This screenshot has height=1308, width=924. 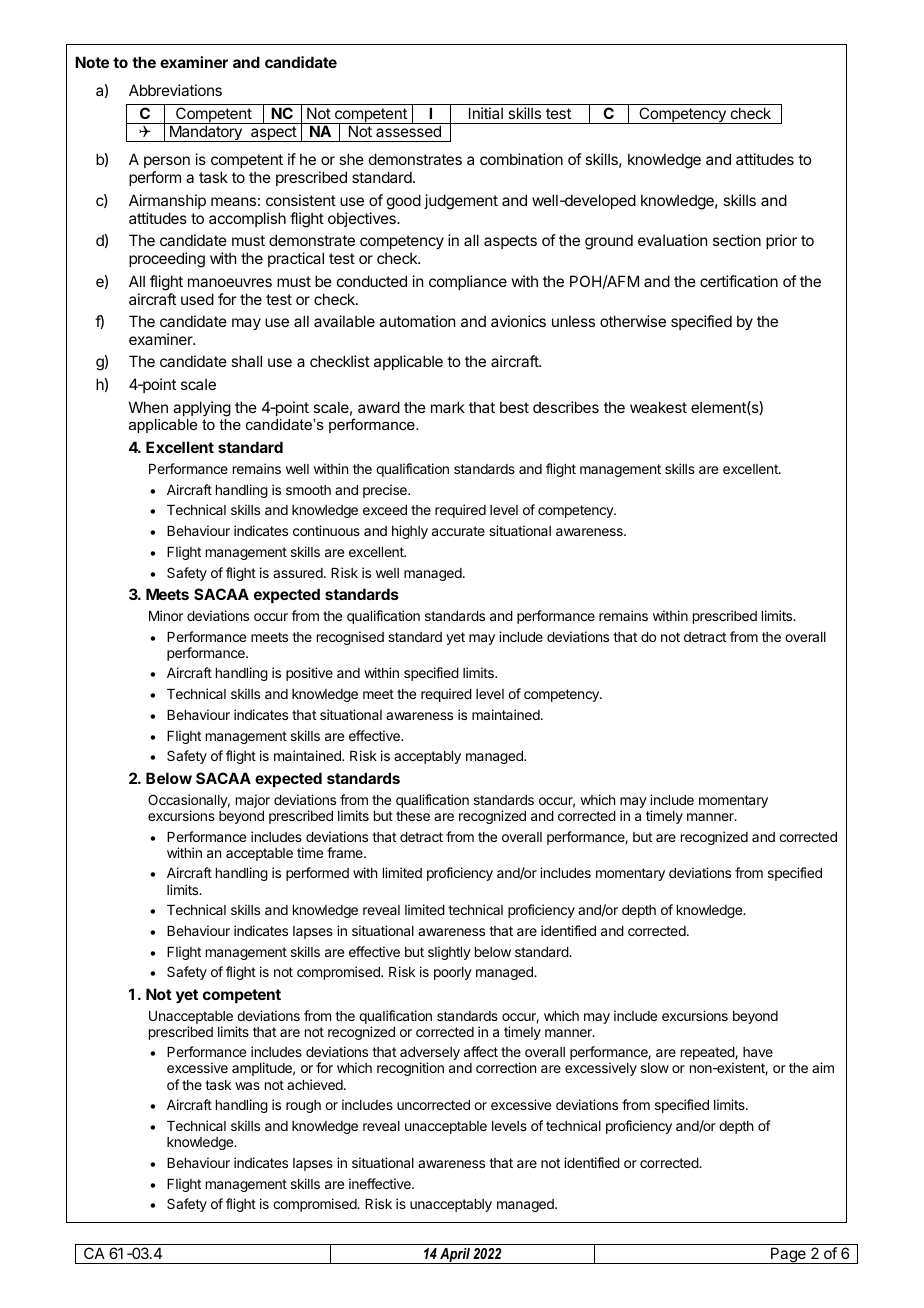 I want to click on combination, so click(x=521, y=159).
